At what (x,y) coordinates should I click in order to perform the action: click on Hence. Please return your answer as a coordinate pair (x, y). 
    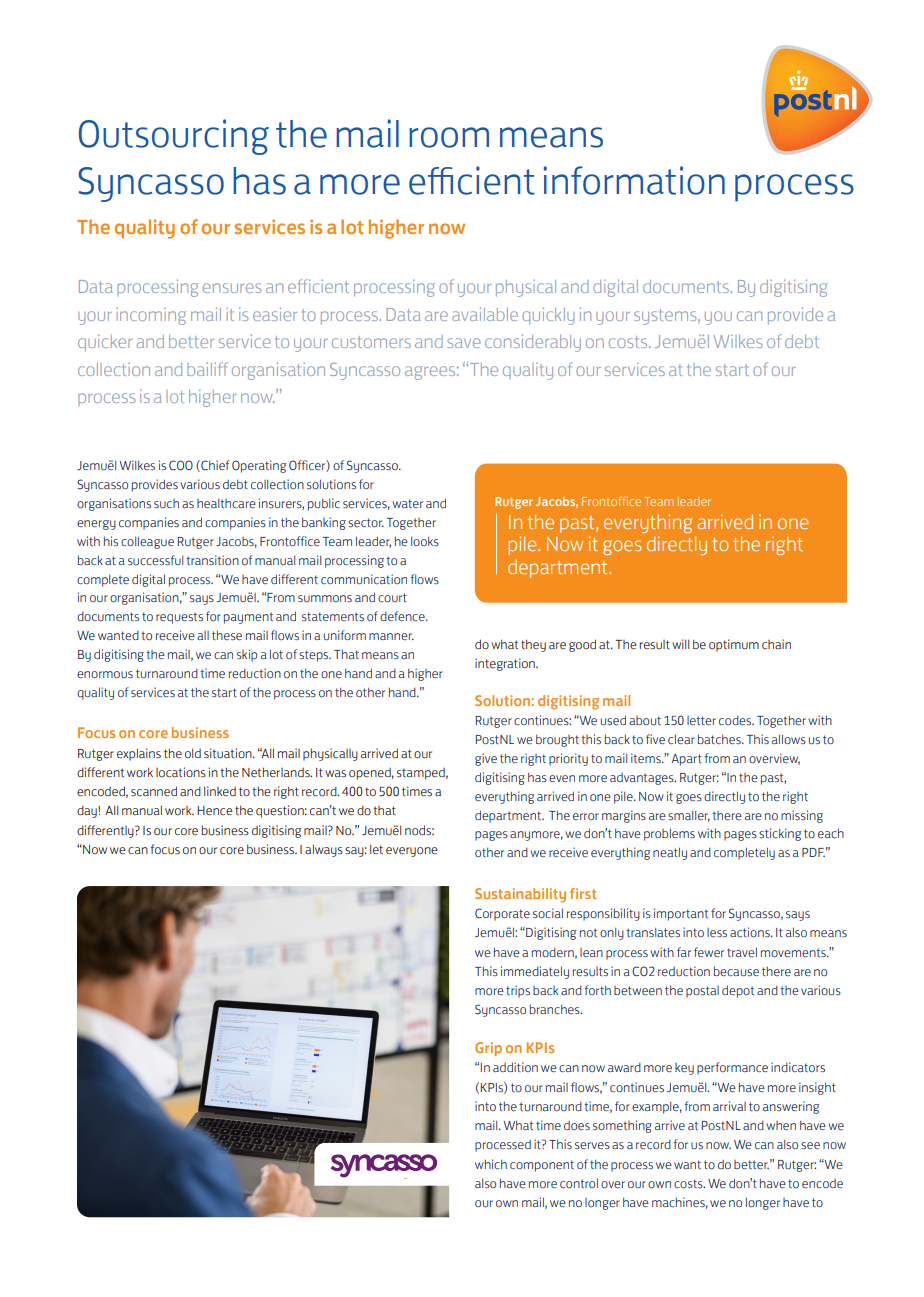
    Looking at the image, I should click on (215, 810).
